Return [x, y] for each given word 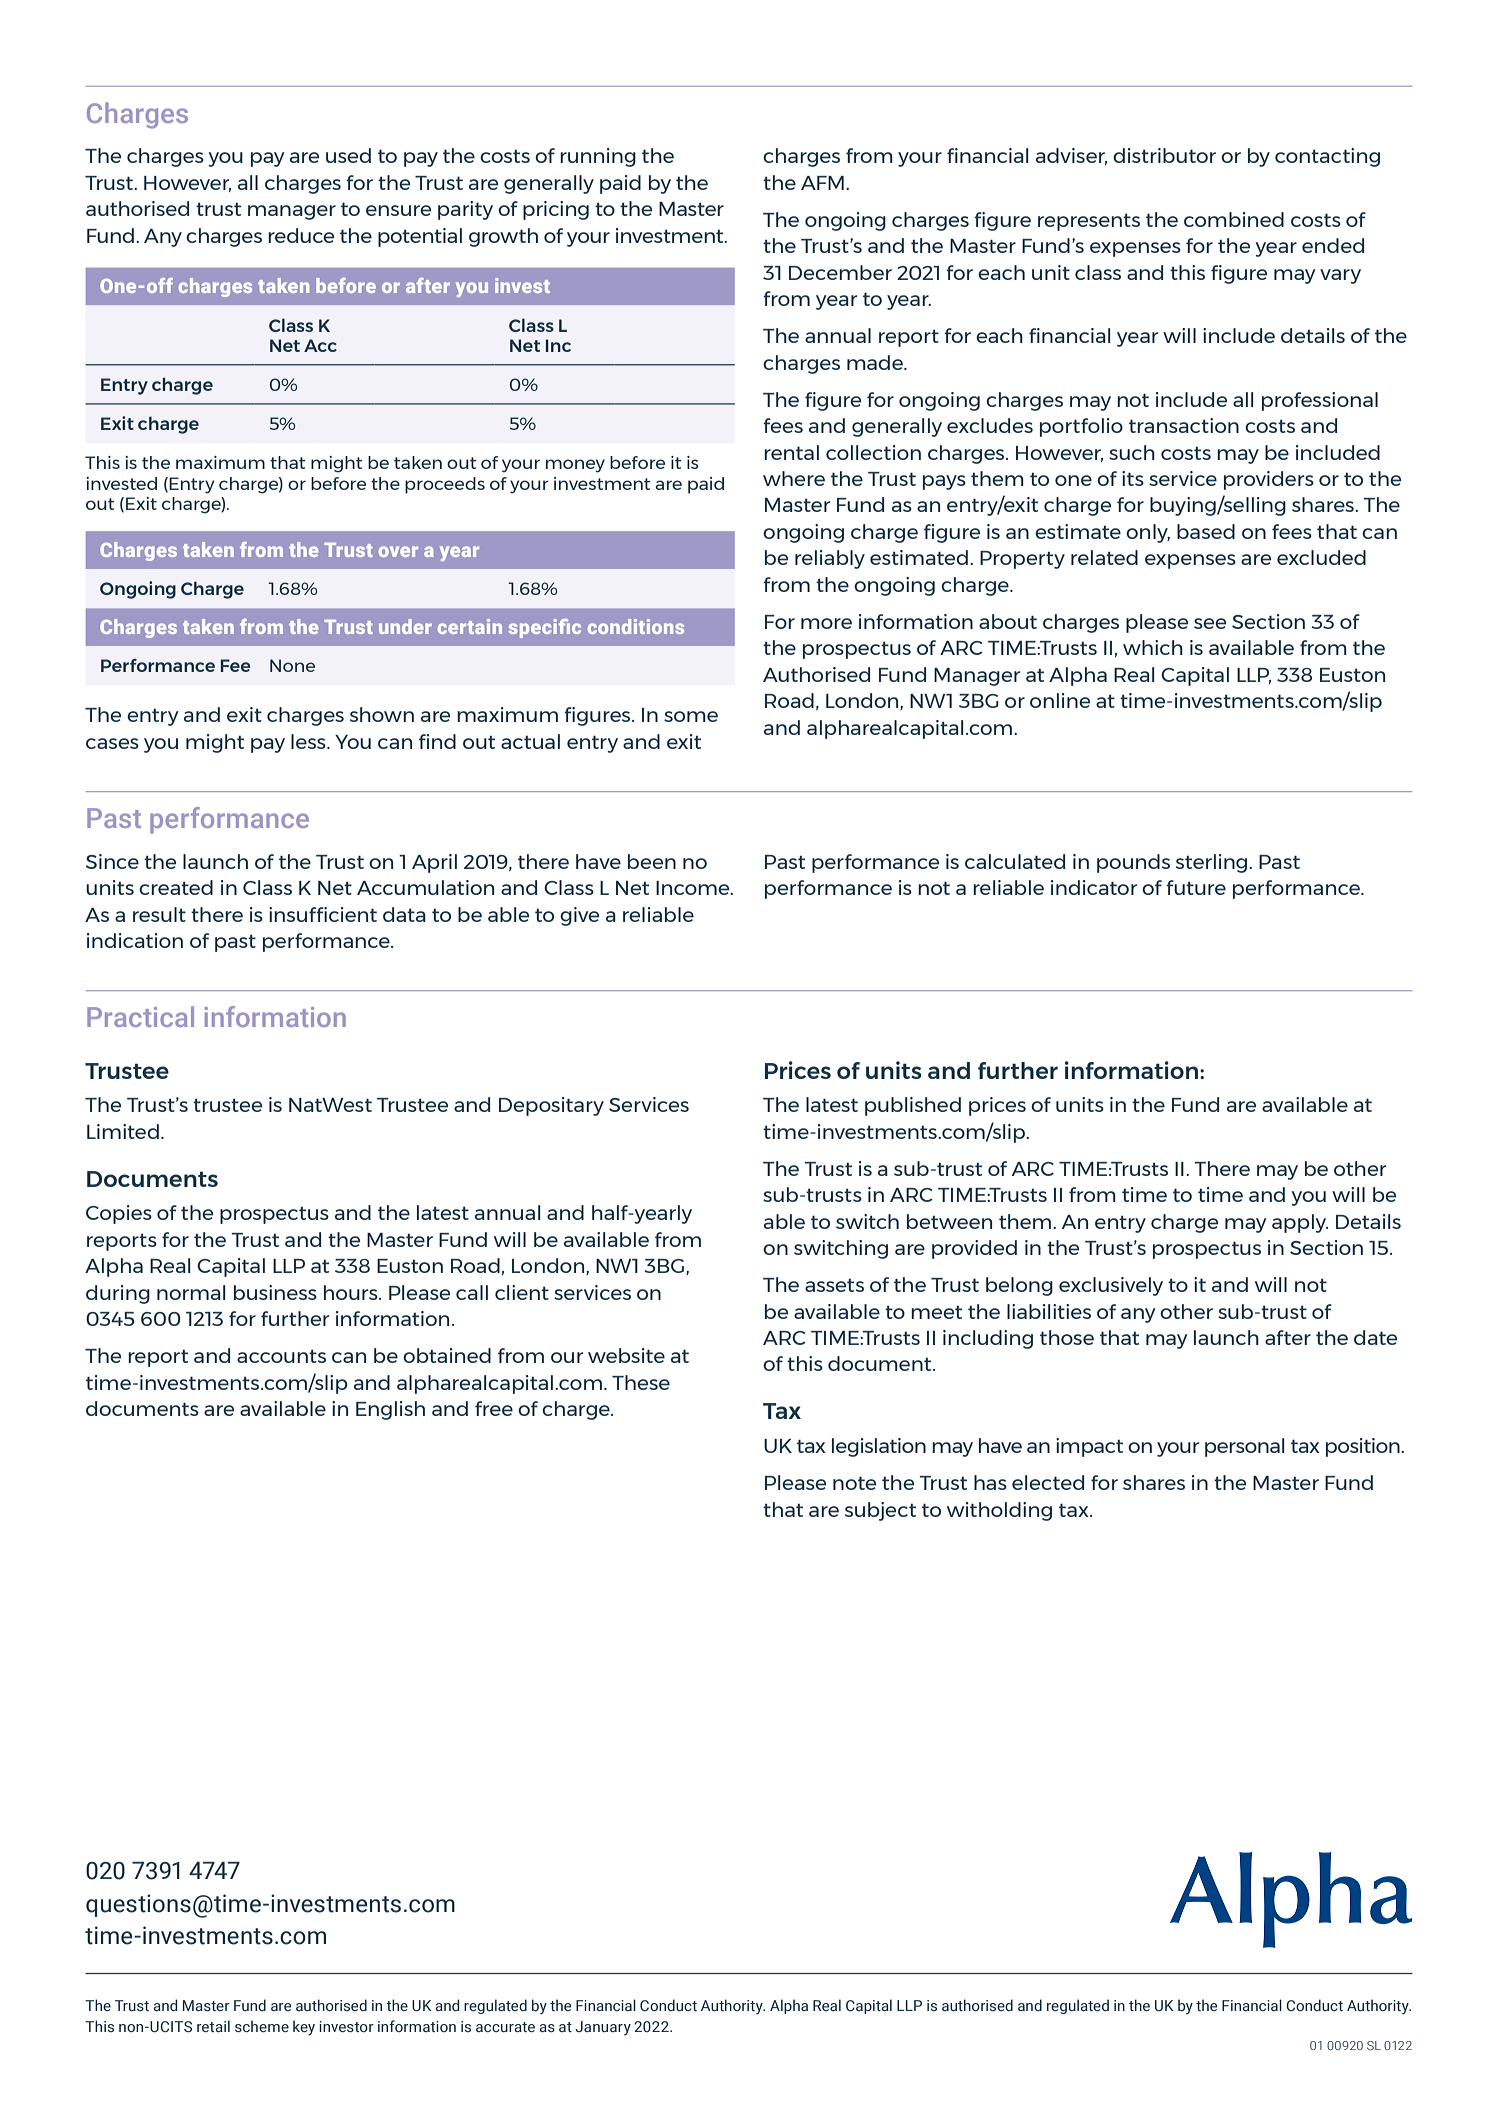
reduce [301, 235]
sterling [1213, 863]
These [641, 1382]
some [691, 716]
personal [1245, 1447]
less [309, 741]
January [603, 2028]
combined [1234, 219]
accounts [281, 1356]
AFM [822, 183]
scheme [262, 2026]
